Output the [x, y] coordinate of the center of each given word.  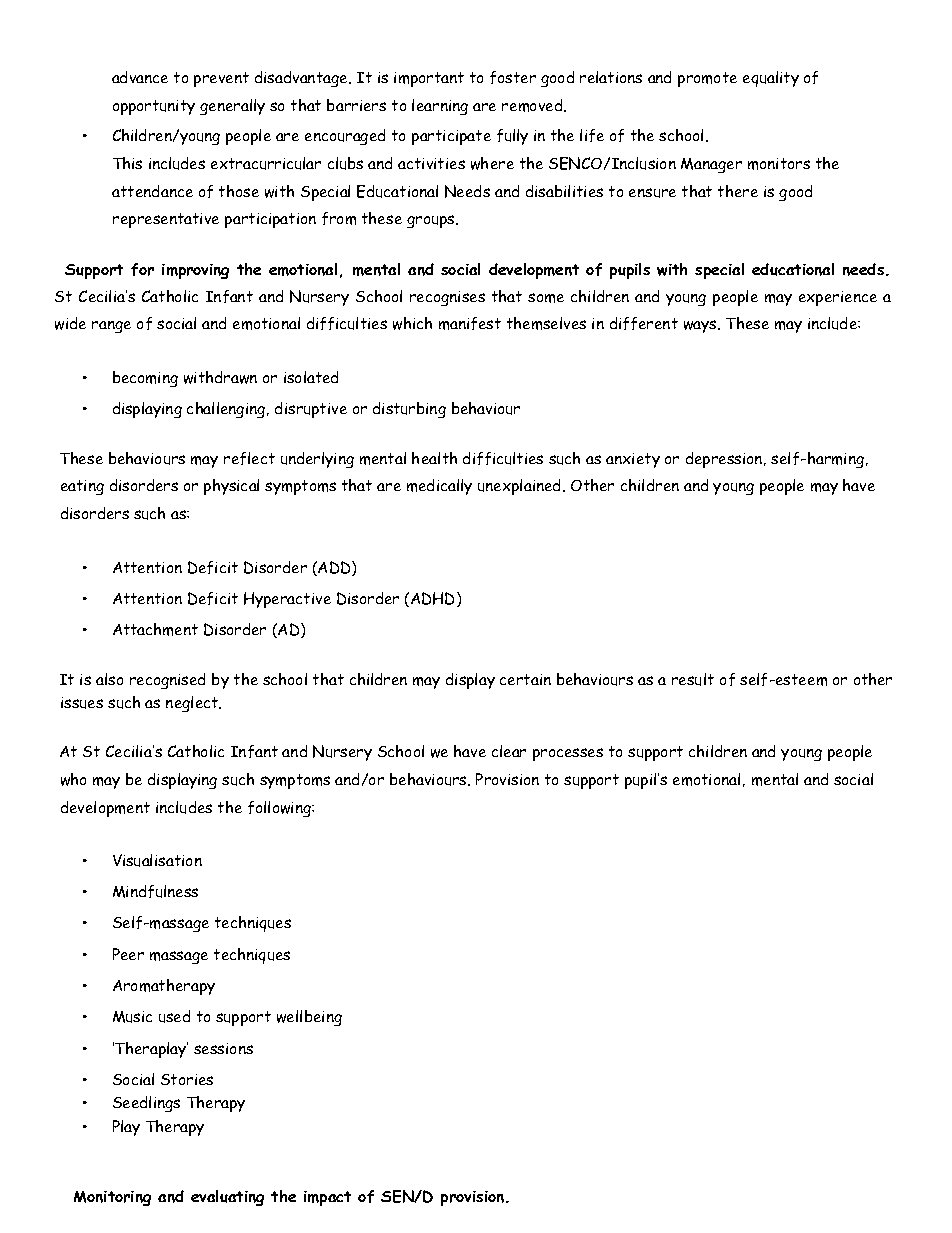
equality [771, 79]
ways [701, 326]
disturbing [409, 410]
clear [509, 751]
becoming [145, 379]
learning [440, 107]
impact [327, 1198]
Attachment [155, 629]
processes [568, 754]
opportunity [154, 107]
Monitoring [112, 1198]
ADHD [434, 599]
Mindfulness [155, 891]
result [693, 679]
